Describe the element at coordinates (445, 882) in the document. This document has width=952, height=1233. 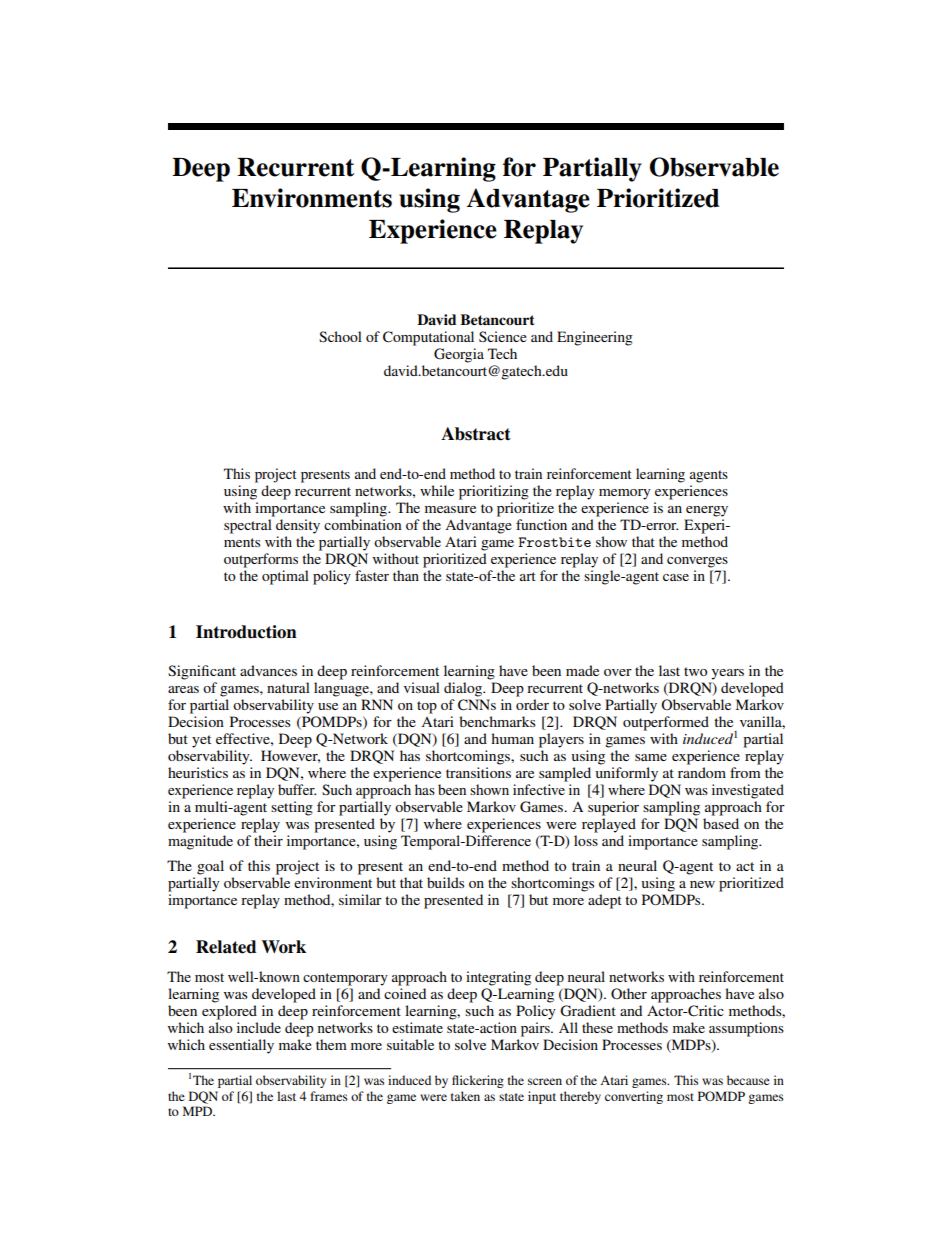
I see `builds` at that location.
